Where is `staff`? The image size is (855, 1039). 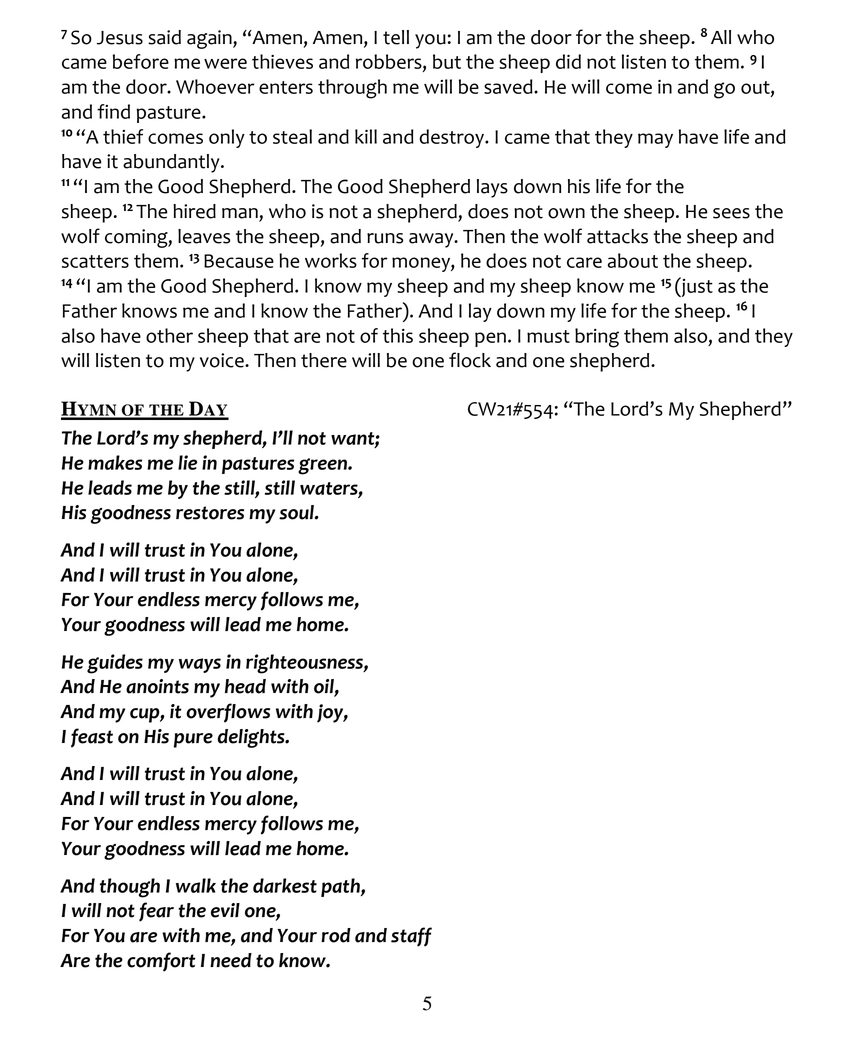 staff is located at coordinates (411, 937).
